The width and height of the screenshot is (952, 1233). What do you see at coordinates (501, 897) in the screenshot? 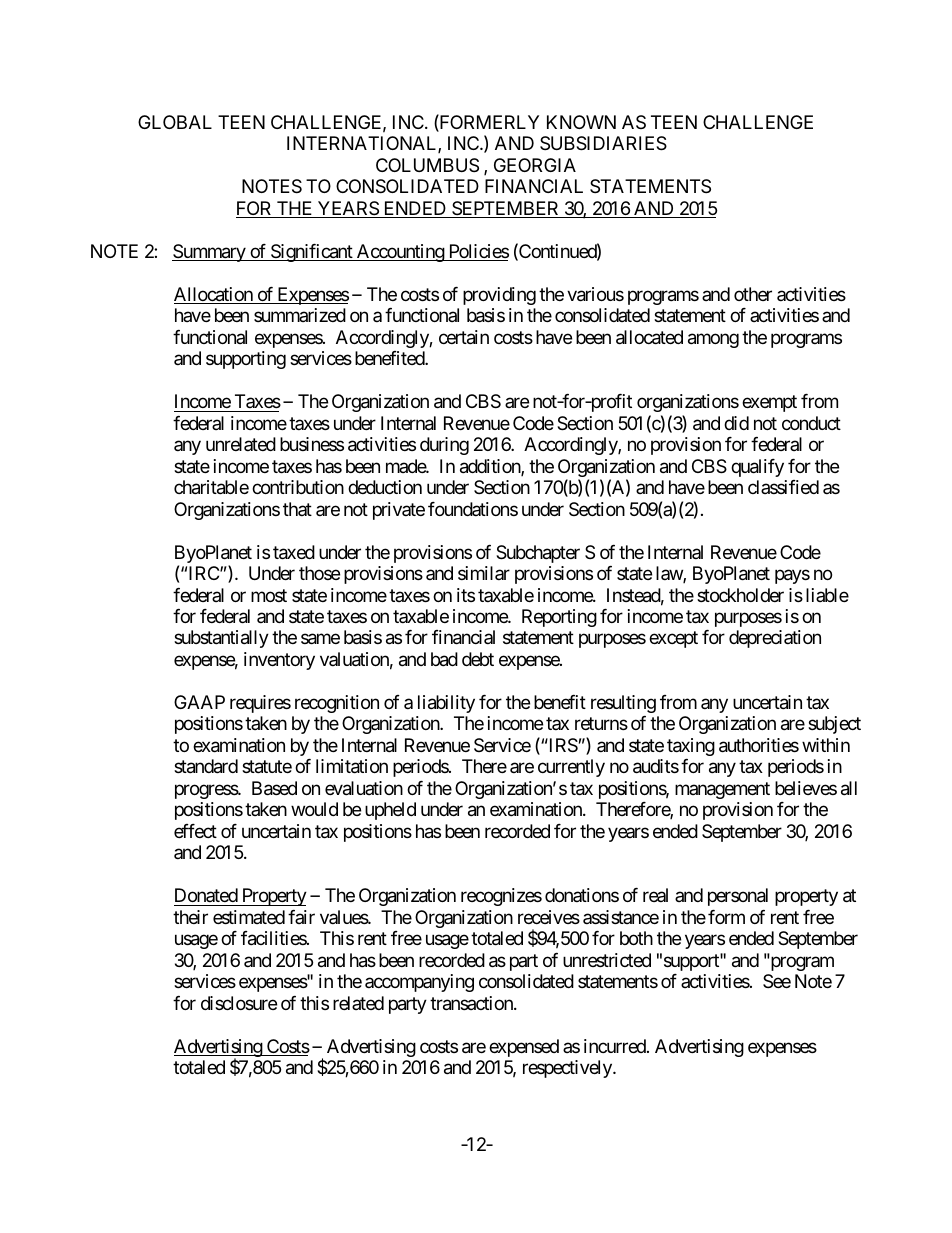
I see `recognizes` at bounding box center [501, 897].
